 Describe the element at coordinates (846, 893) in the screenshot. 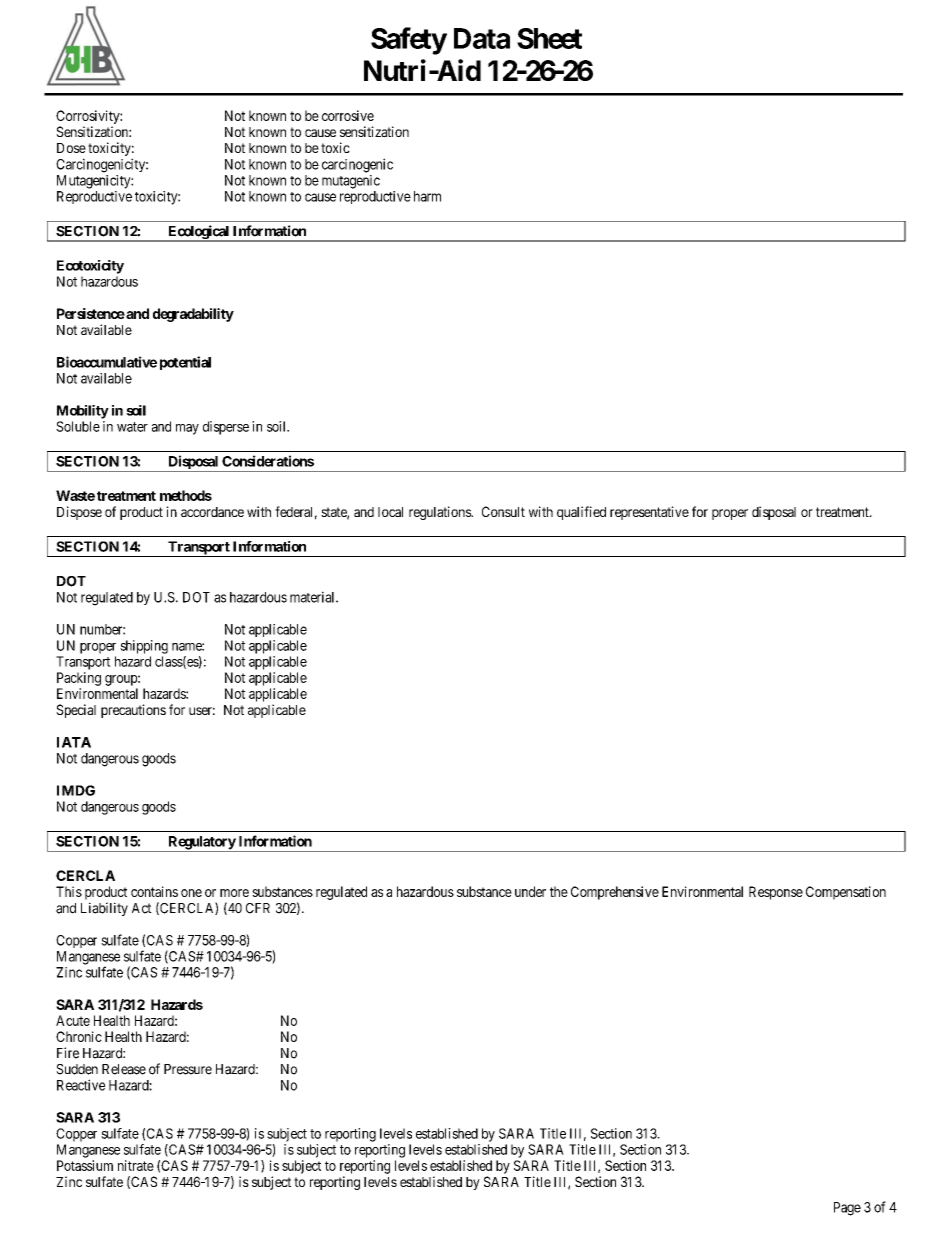

I see `Compensation` at that location.
